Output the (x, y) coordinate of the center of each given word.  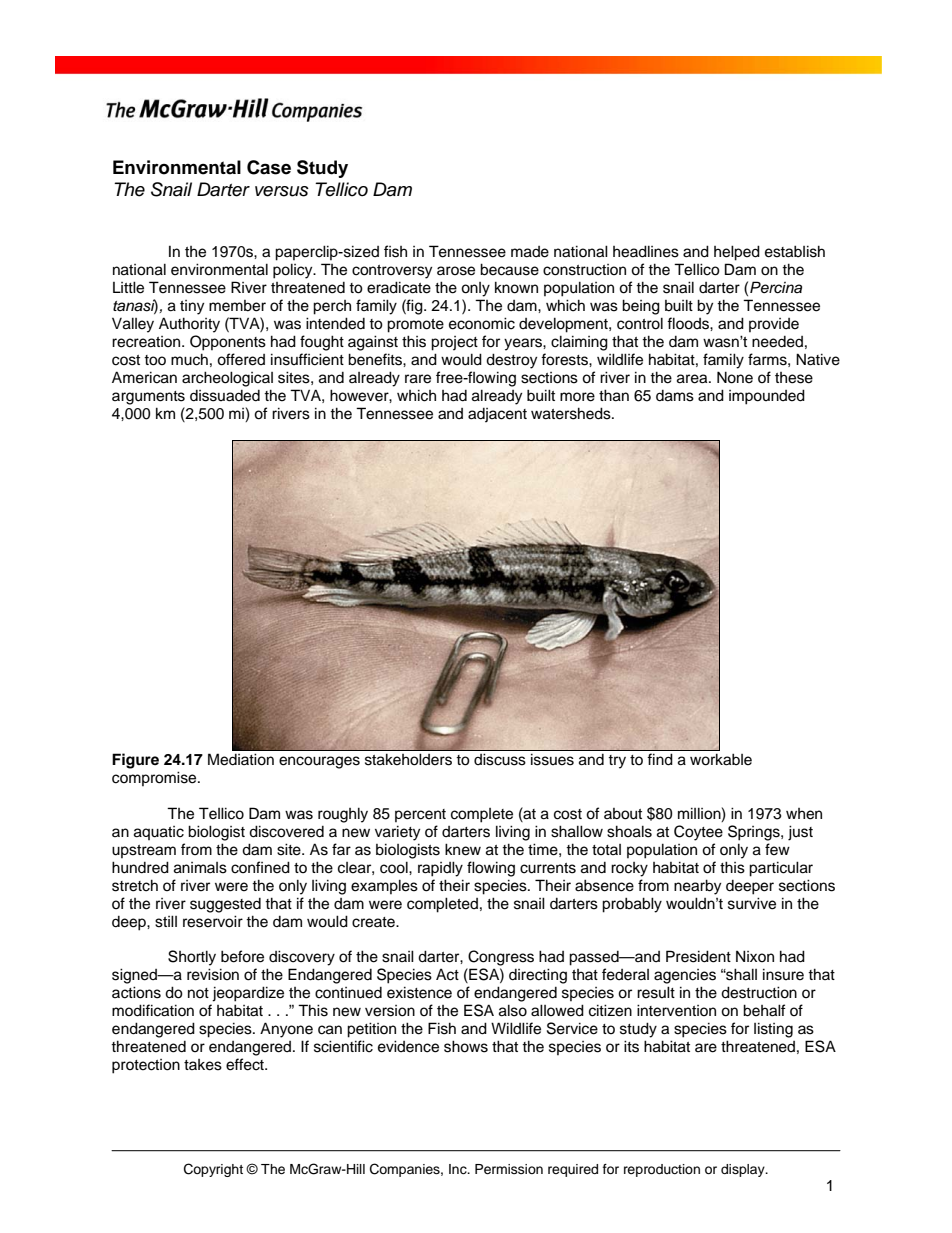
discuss (500, 759)
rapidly (440, 869)
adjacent (497, 415)
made (530, 252)
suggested (225, 905)
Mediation (241, 759)
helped (737, 253)
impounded (767, 397)
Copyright (213, 1170)
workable (721, 759)
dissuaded (225, 396)
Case (269, 167)
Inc (459, 1169)
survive (752, 903)
